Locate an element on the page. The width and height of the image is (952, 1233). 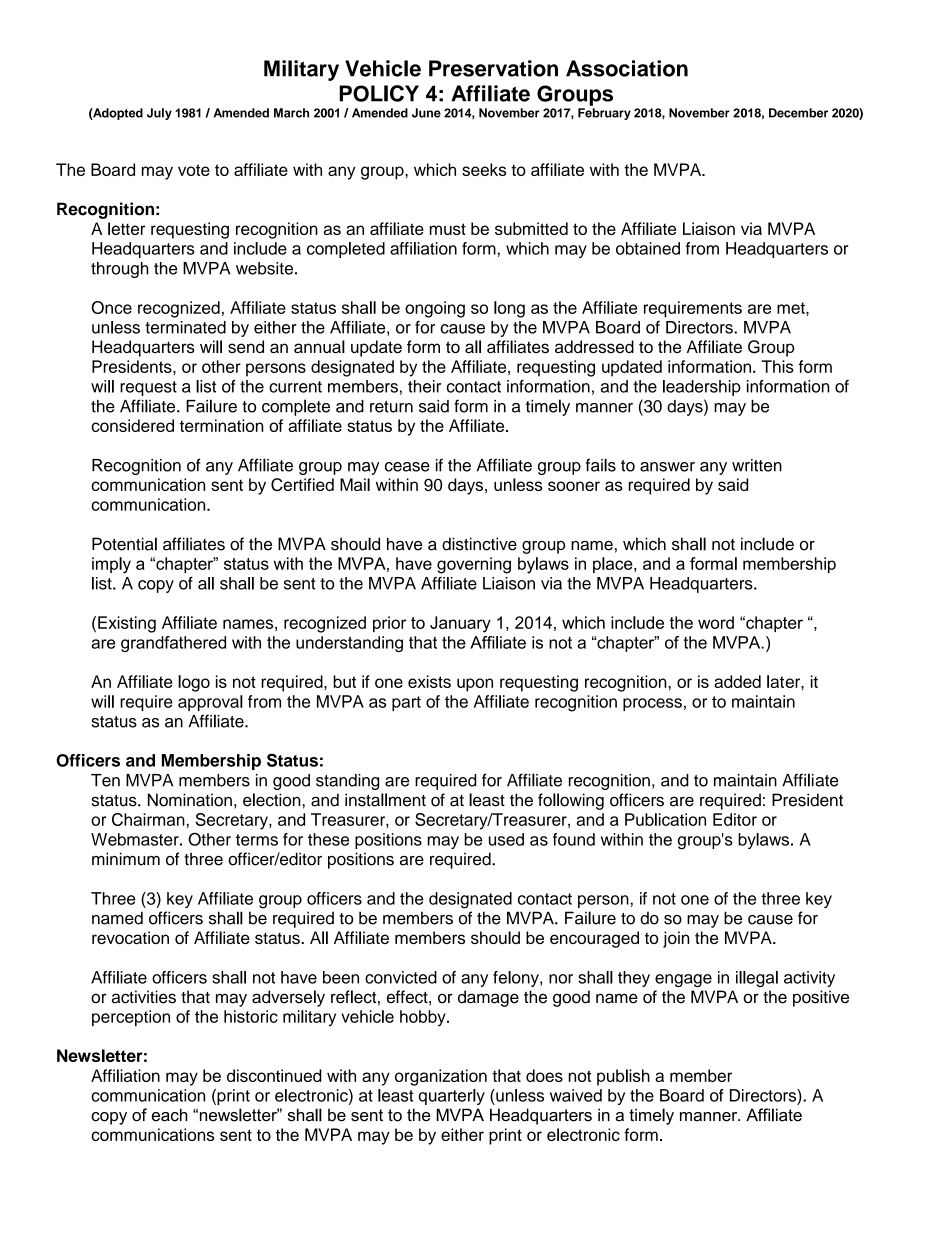
July is located at coordinates (159, 114).
